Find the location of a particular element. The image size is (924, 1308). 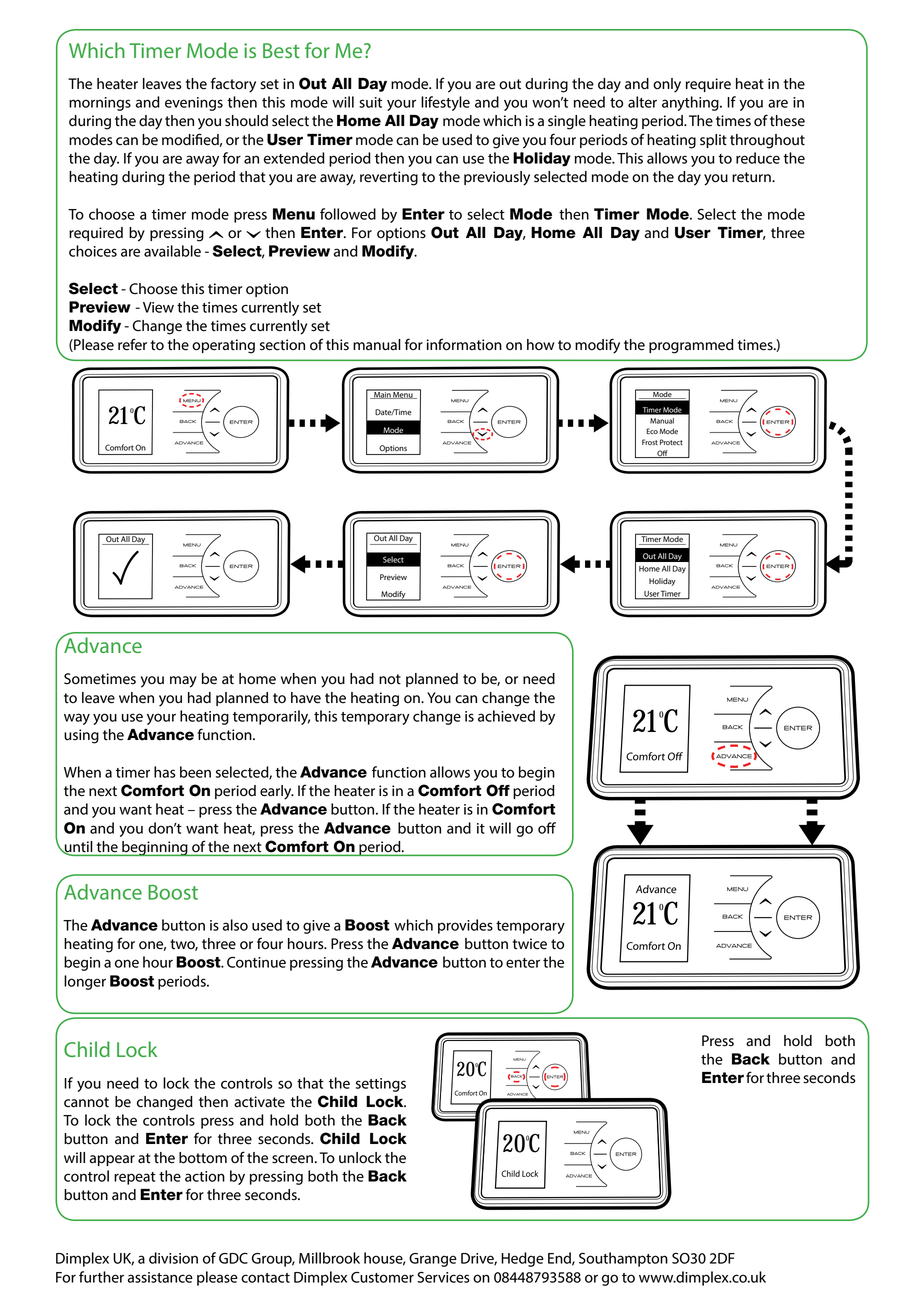

evenings is located at coordinates (194, 104).
